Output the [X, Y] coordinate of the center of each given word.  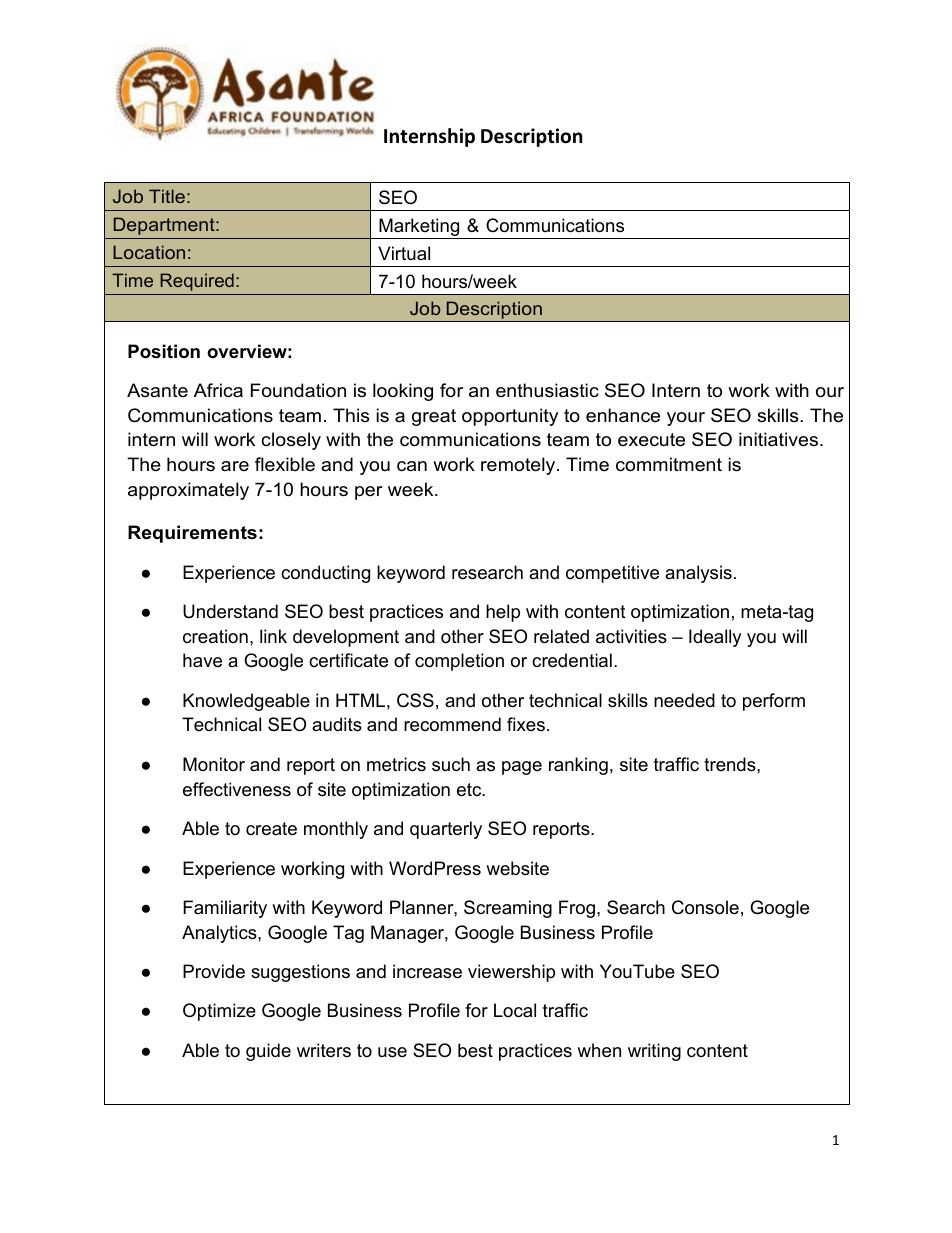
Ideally [715, 638]
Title [167, 196]
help [503, 613]
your [686, 419]
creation [215, 636]
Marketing [419, 228]
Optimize [219, 1012]
